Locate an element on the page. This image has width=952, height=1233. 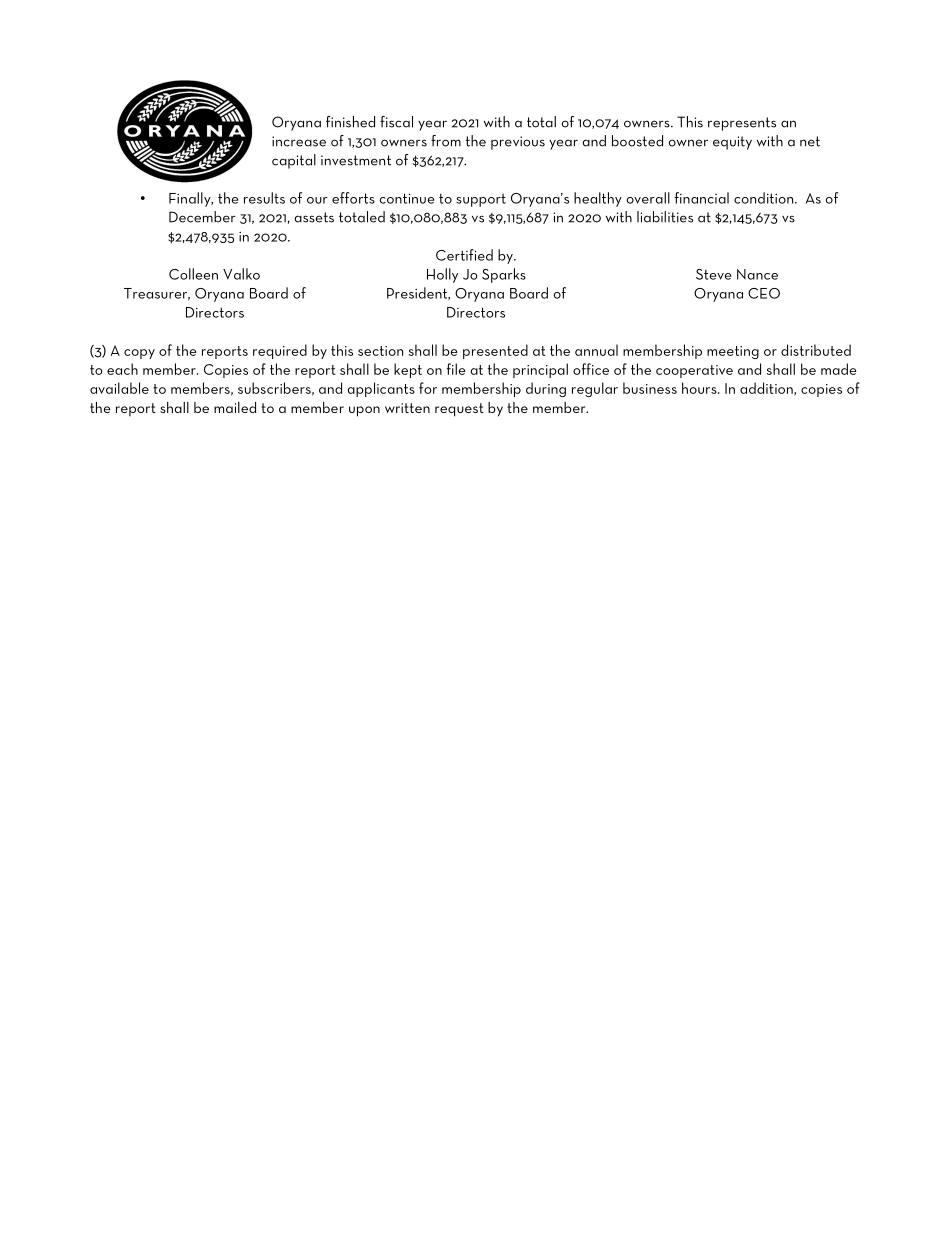
Nance is located at coordinates (757, 274).
